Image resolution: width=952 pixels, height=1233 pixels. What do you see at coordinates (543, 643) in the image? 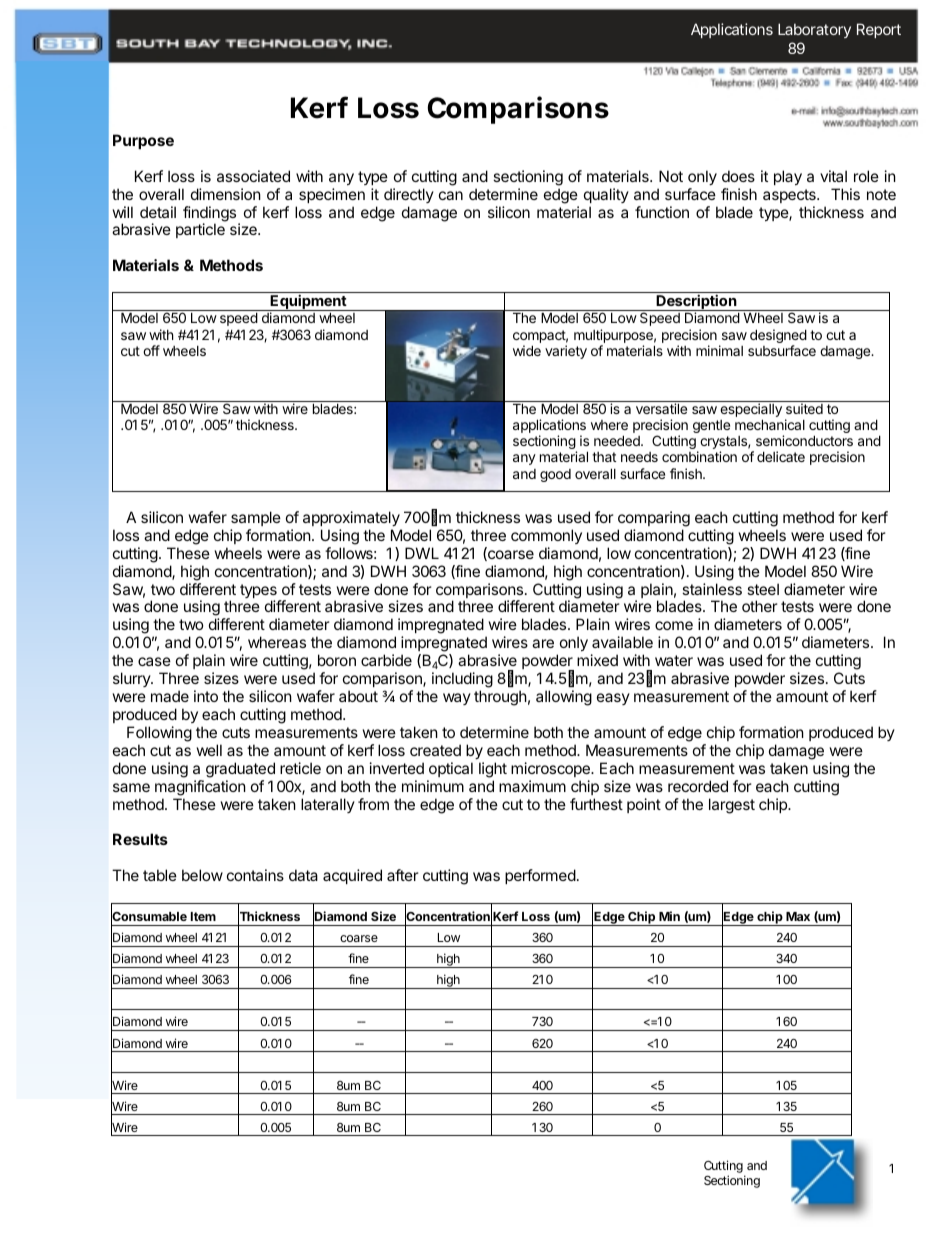
I see `are` at bounding box center [543, 643].
